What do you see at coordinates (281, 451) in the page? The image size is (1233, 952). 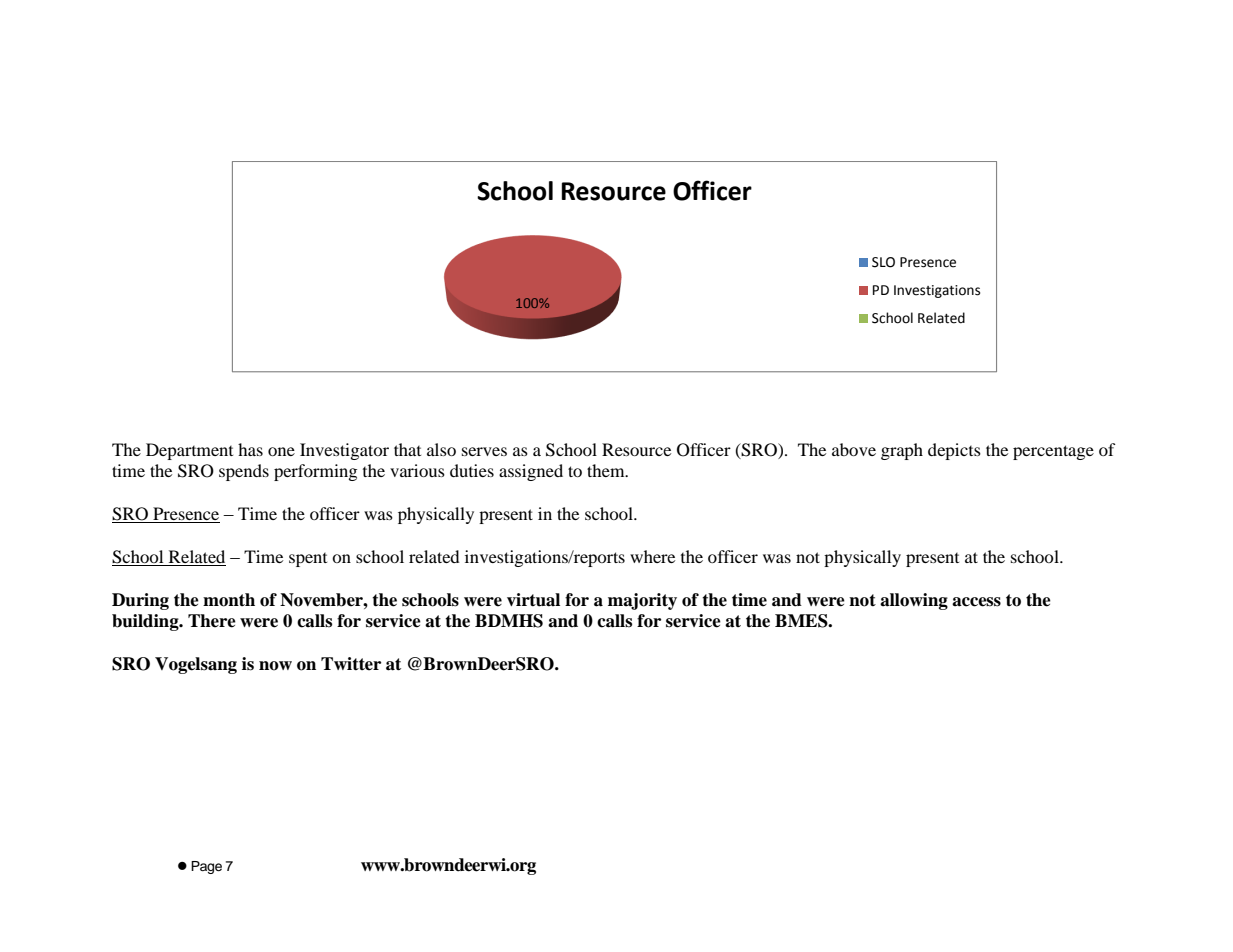 I see `one` at bounding box center [281, 451].
